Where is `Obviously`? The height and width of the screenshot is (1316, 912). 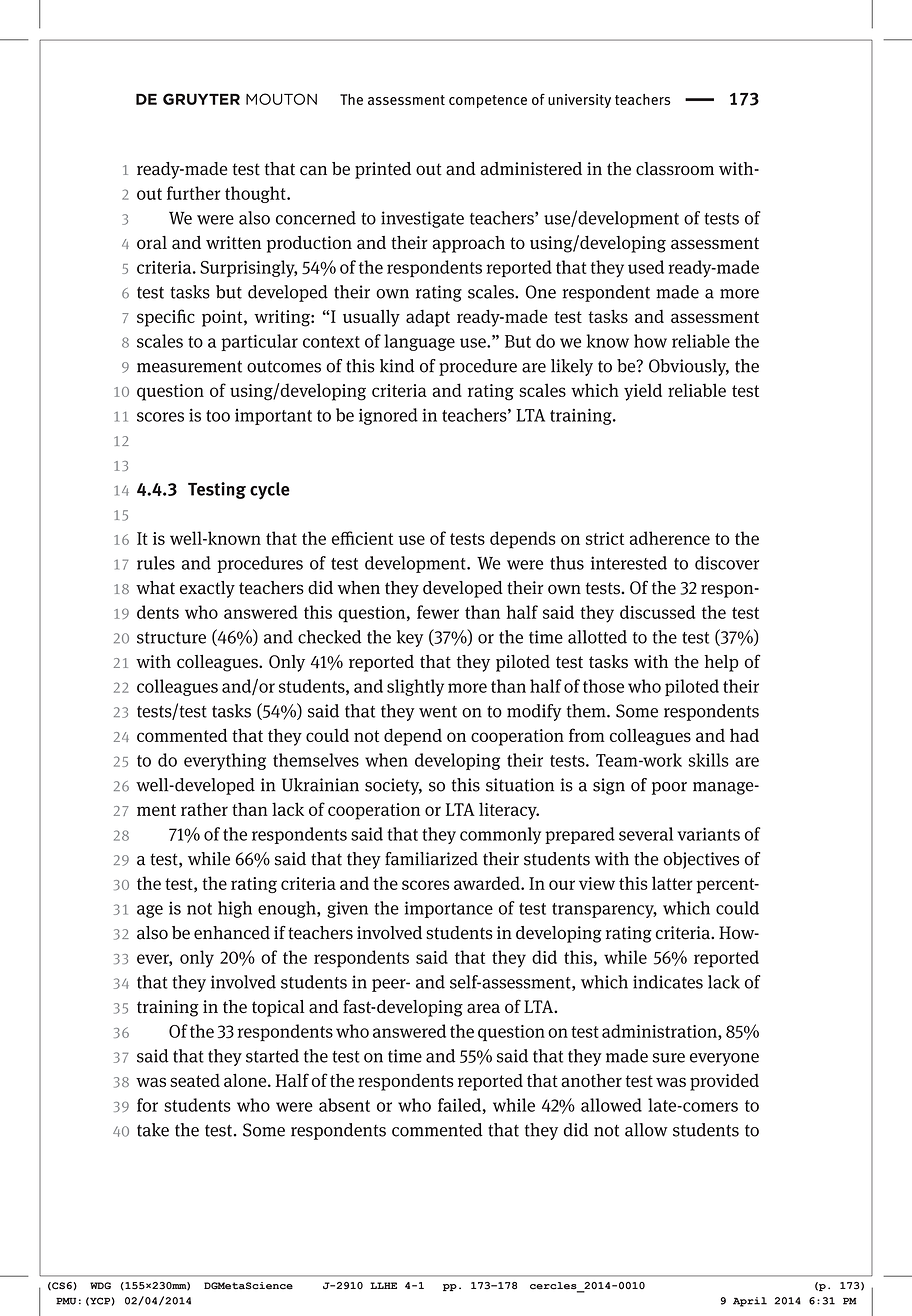 Obviously is located at coordinates (689, 367).
